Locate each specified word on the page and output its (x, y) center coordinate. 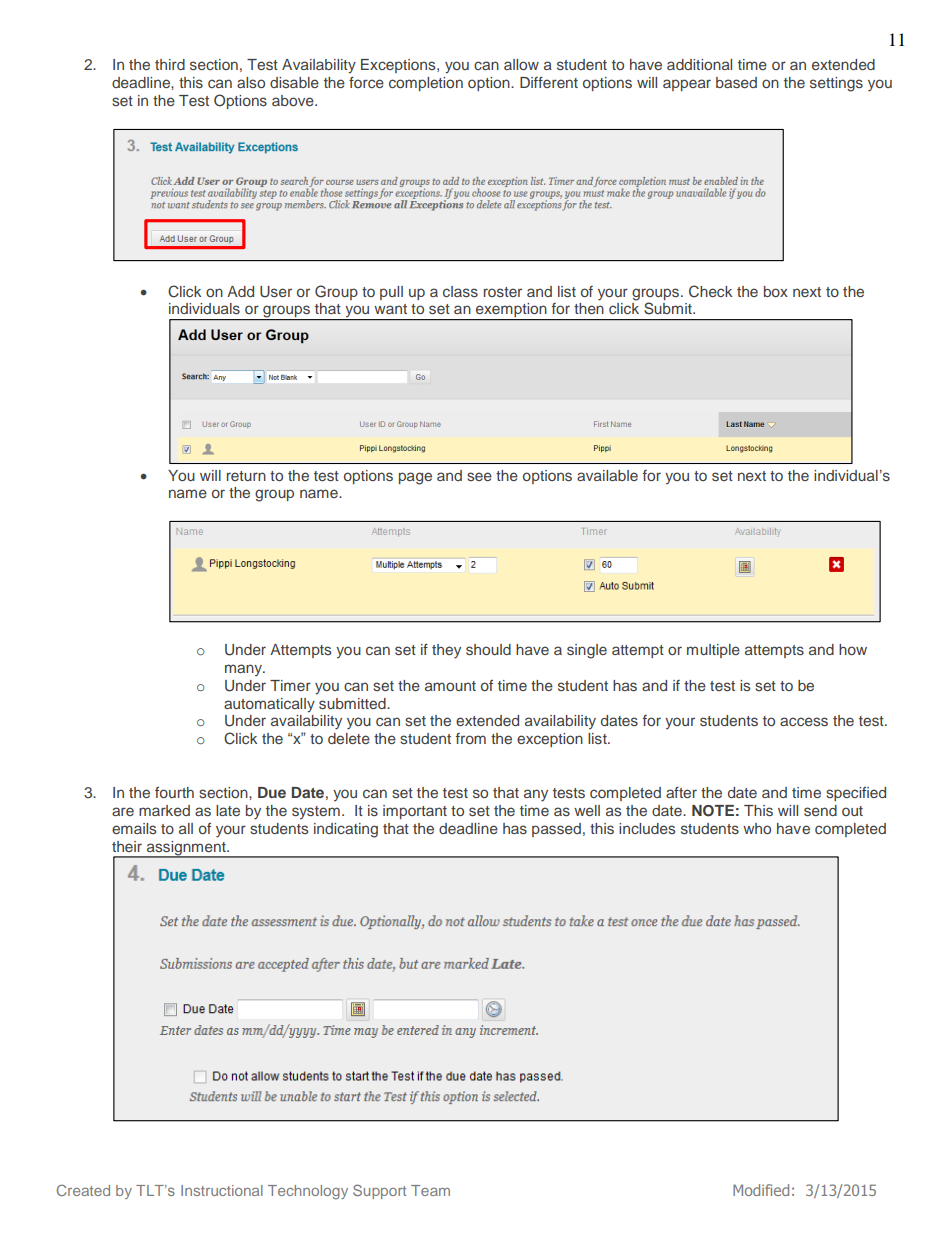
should (488, 649)
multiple (713, 651)
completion (426, 84)
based (736, 82)
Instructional (222, 1190)
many (245, 670)
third (170, 64)
